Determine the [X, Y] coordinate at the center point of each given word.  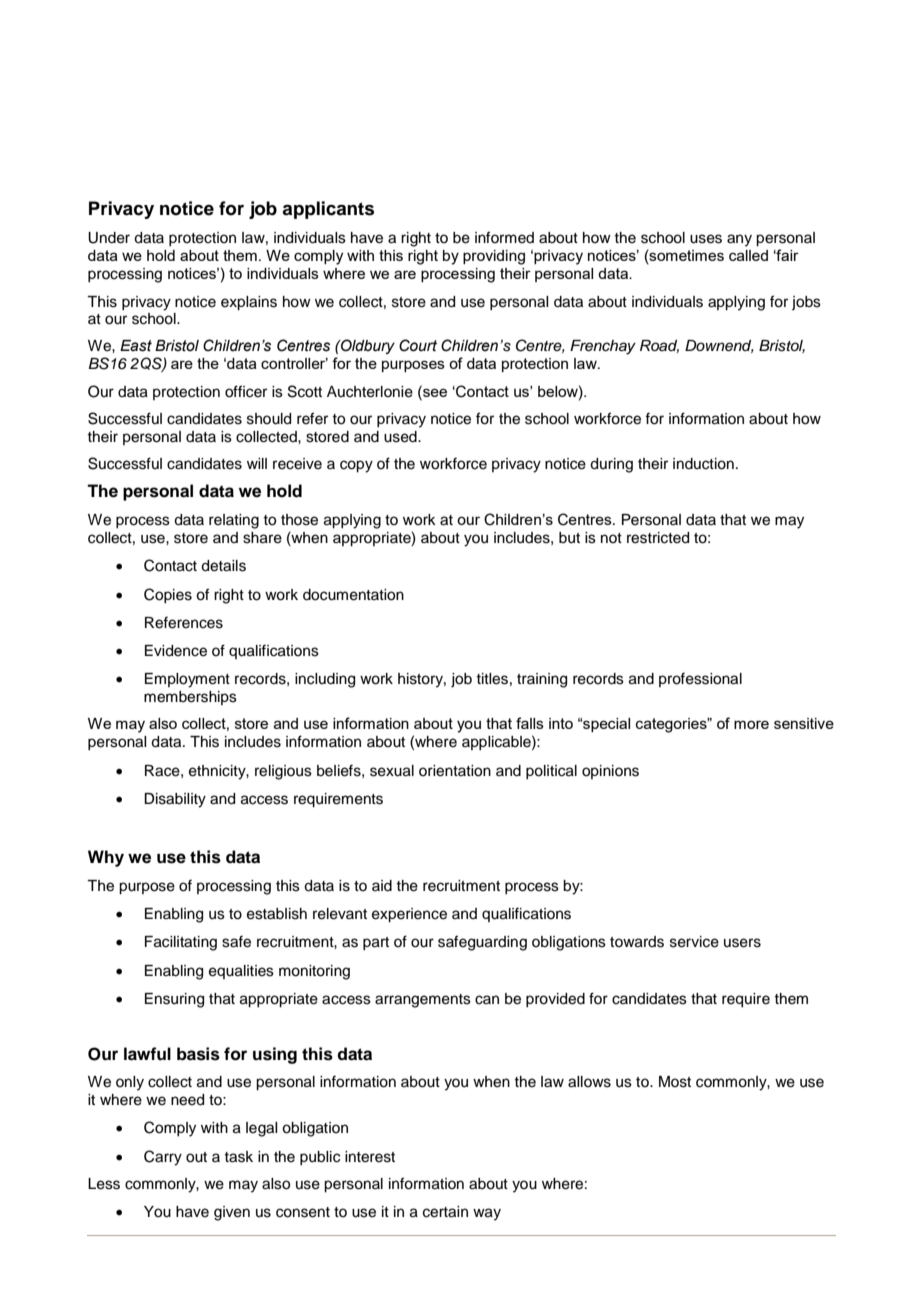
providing [494, 257]
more [751, 724]
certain [445, 1212]
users [742, 943]
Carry [163, 1158]
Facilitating [181, 943]
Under [109, 238]
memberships [190, 698]
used [401, 437]
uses [706, 239]
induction [703, 464]
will [257, 463]
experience [409, 915]
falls [530, 723]
